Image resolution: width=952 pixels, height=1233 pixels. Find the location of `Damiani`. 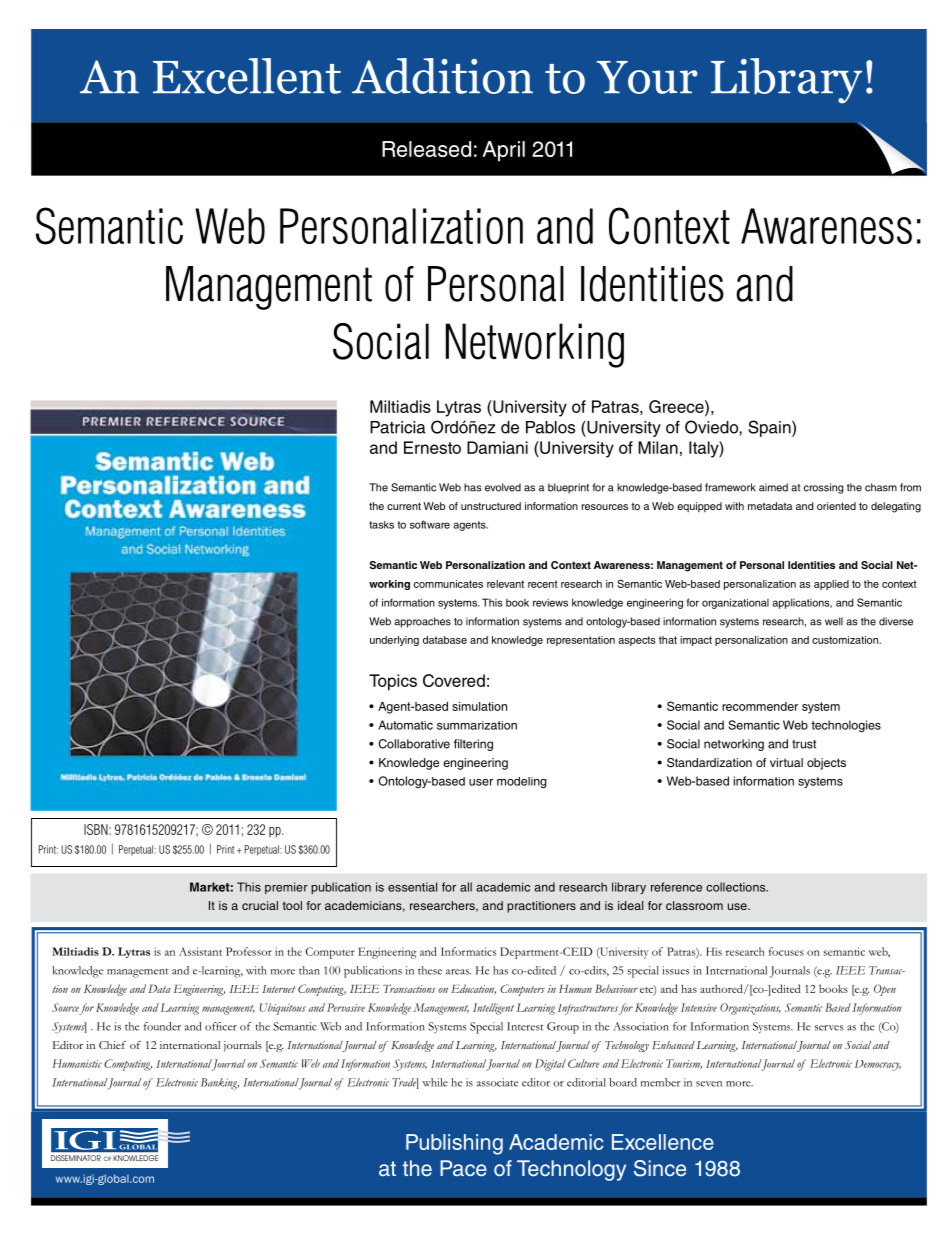

Damiani is located at coordinates (497, 447).
